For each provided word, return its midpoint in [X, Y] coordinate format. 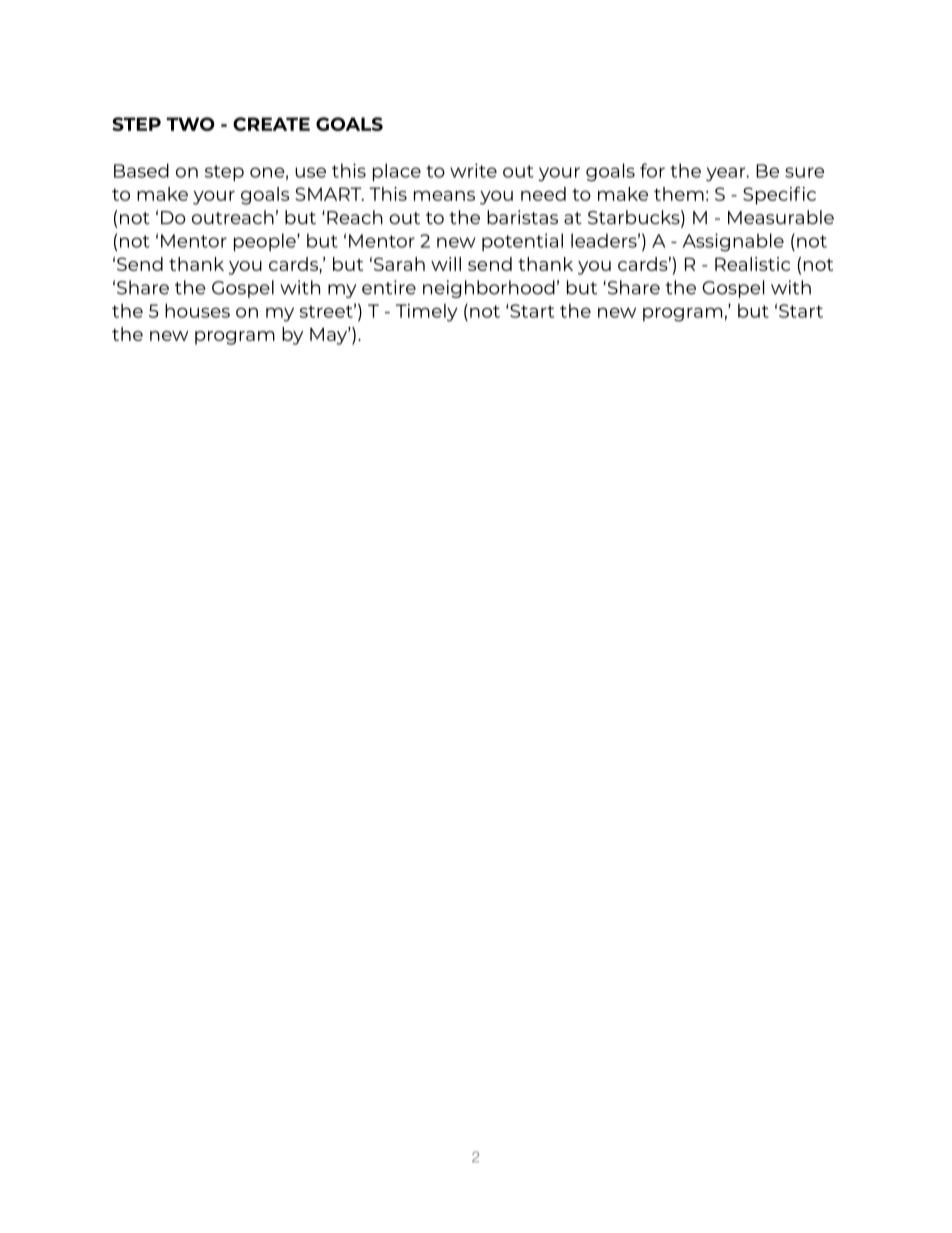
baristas [522, 217]
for [652, 170]
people [266, 242]
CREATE [271, 124]
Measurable [781, 217]
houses [197, 310]
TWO [191, 124]
